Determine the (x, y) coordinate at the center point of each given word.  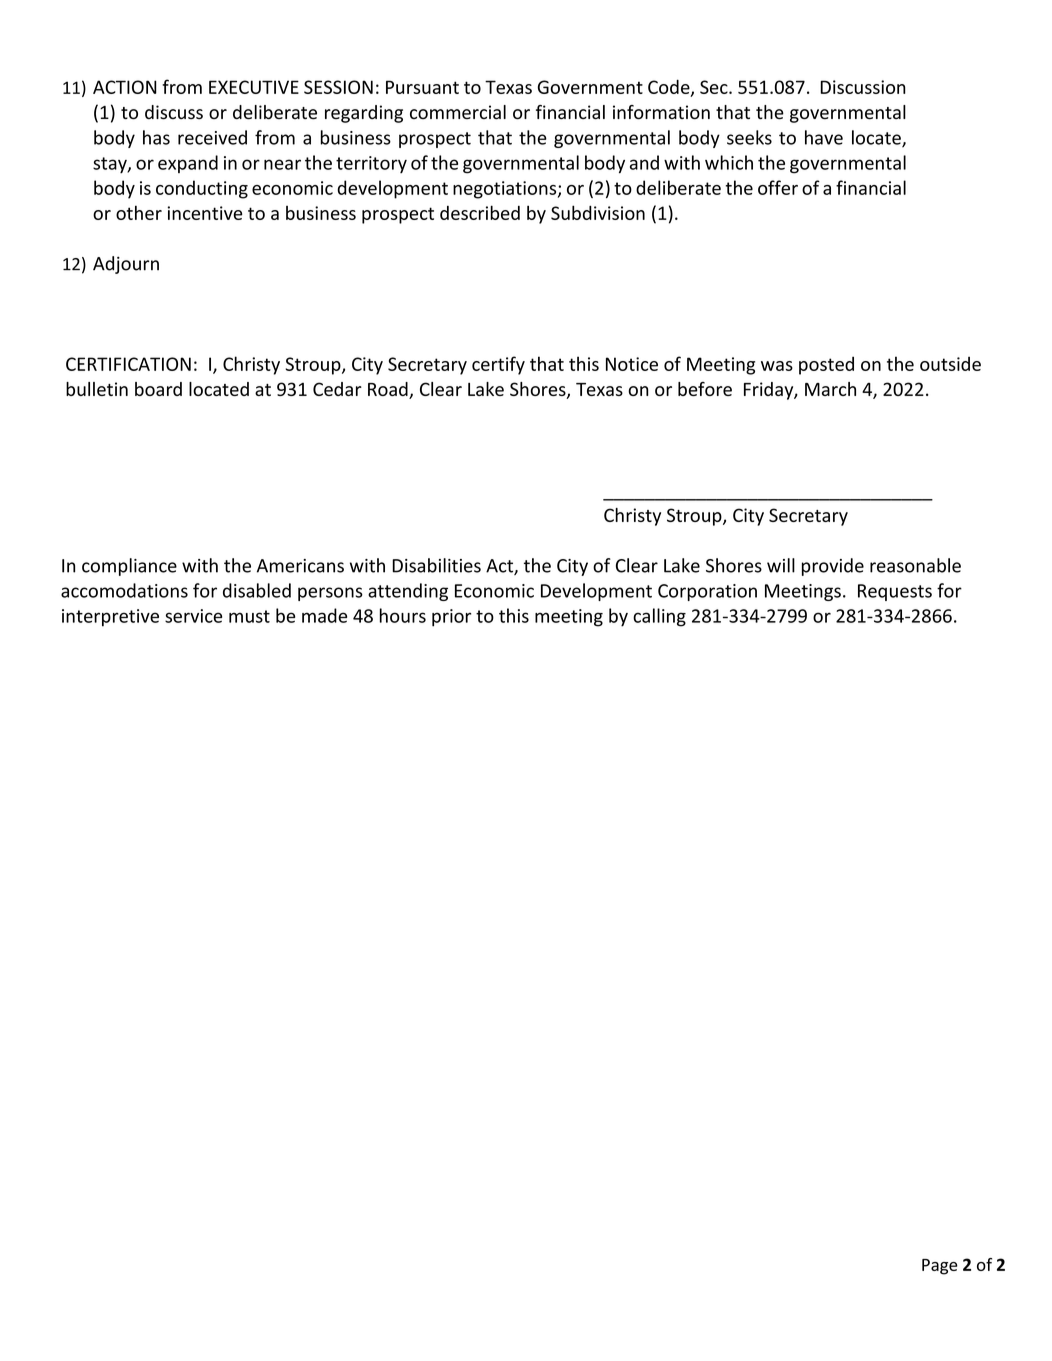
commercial (458, 112)
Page (940, 1267)
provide (833, 567)
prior (451, 618)
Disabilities (436, 565)
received (212, 137)
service (193, 616)
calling (659, 617)
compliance (129, 567)
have (824, 137)
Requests (895, 592)
